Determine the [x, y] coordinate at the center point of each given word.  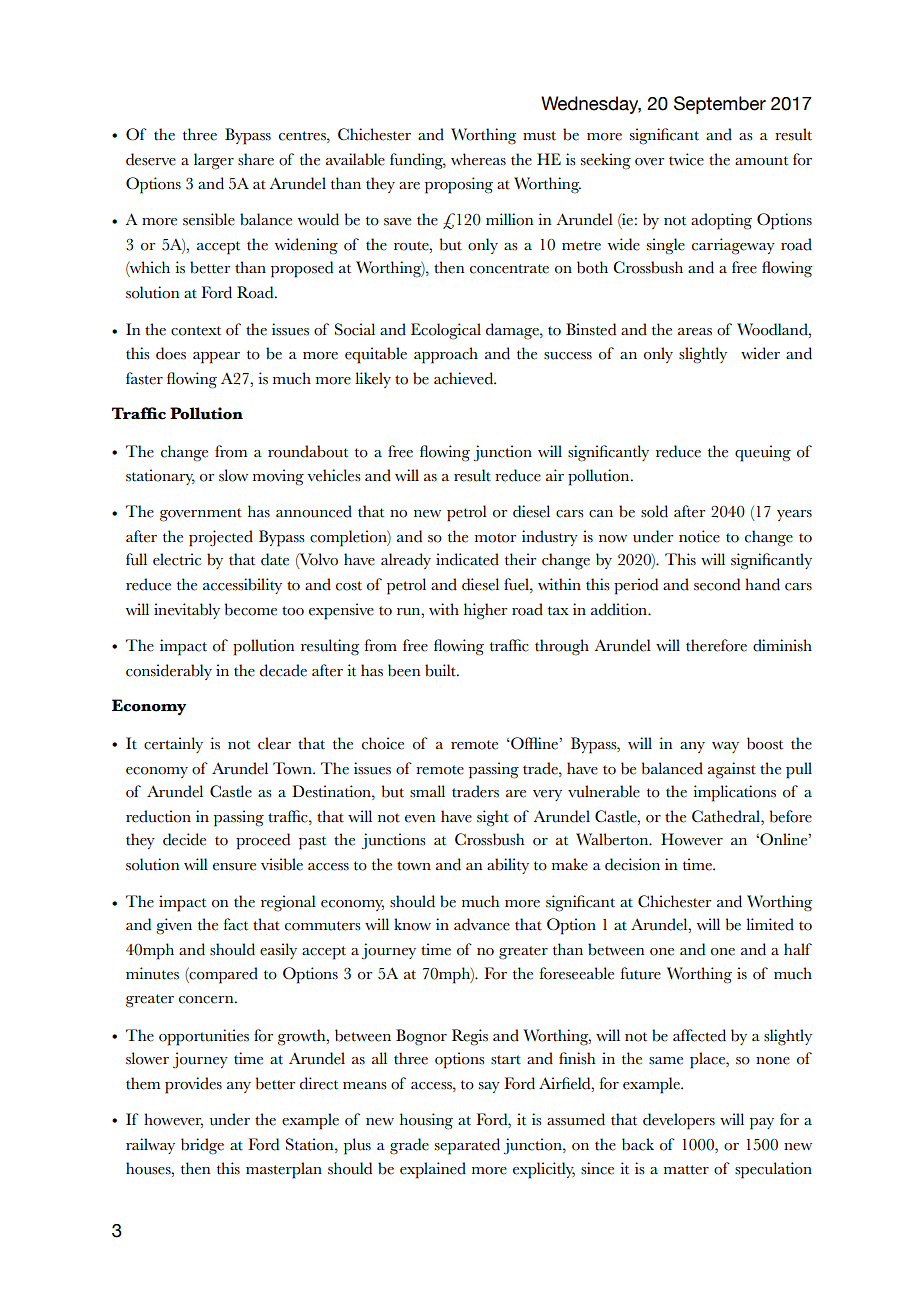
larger [214, 161]
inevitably [187, 611]
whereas [478, 159]
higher [485, 611]
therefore [716, 645]
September [720, 105]
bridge [202, 1146]
